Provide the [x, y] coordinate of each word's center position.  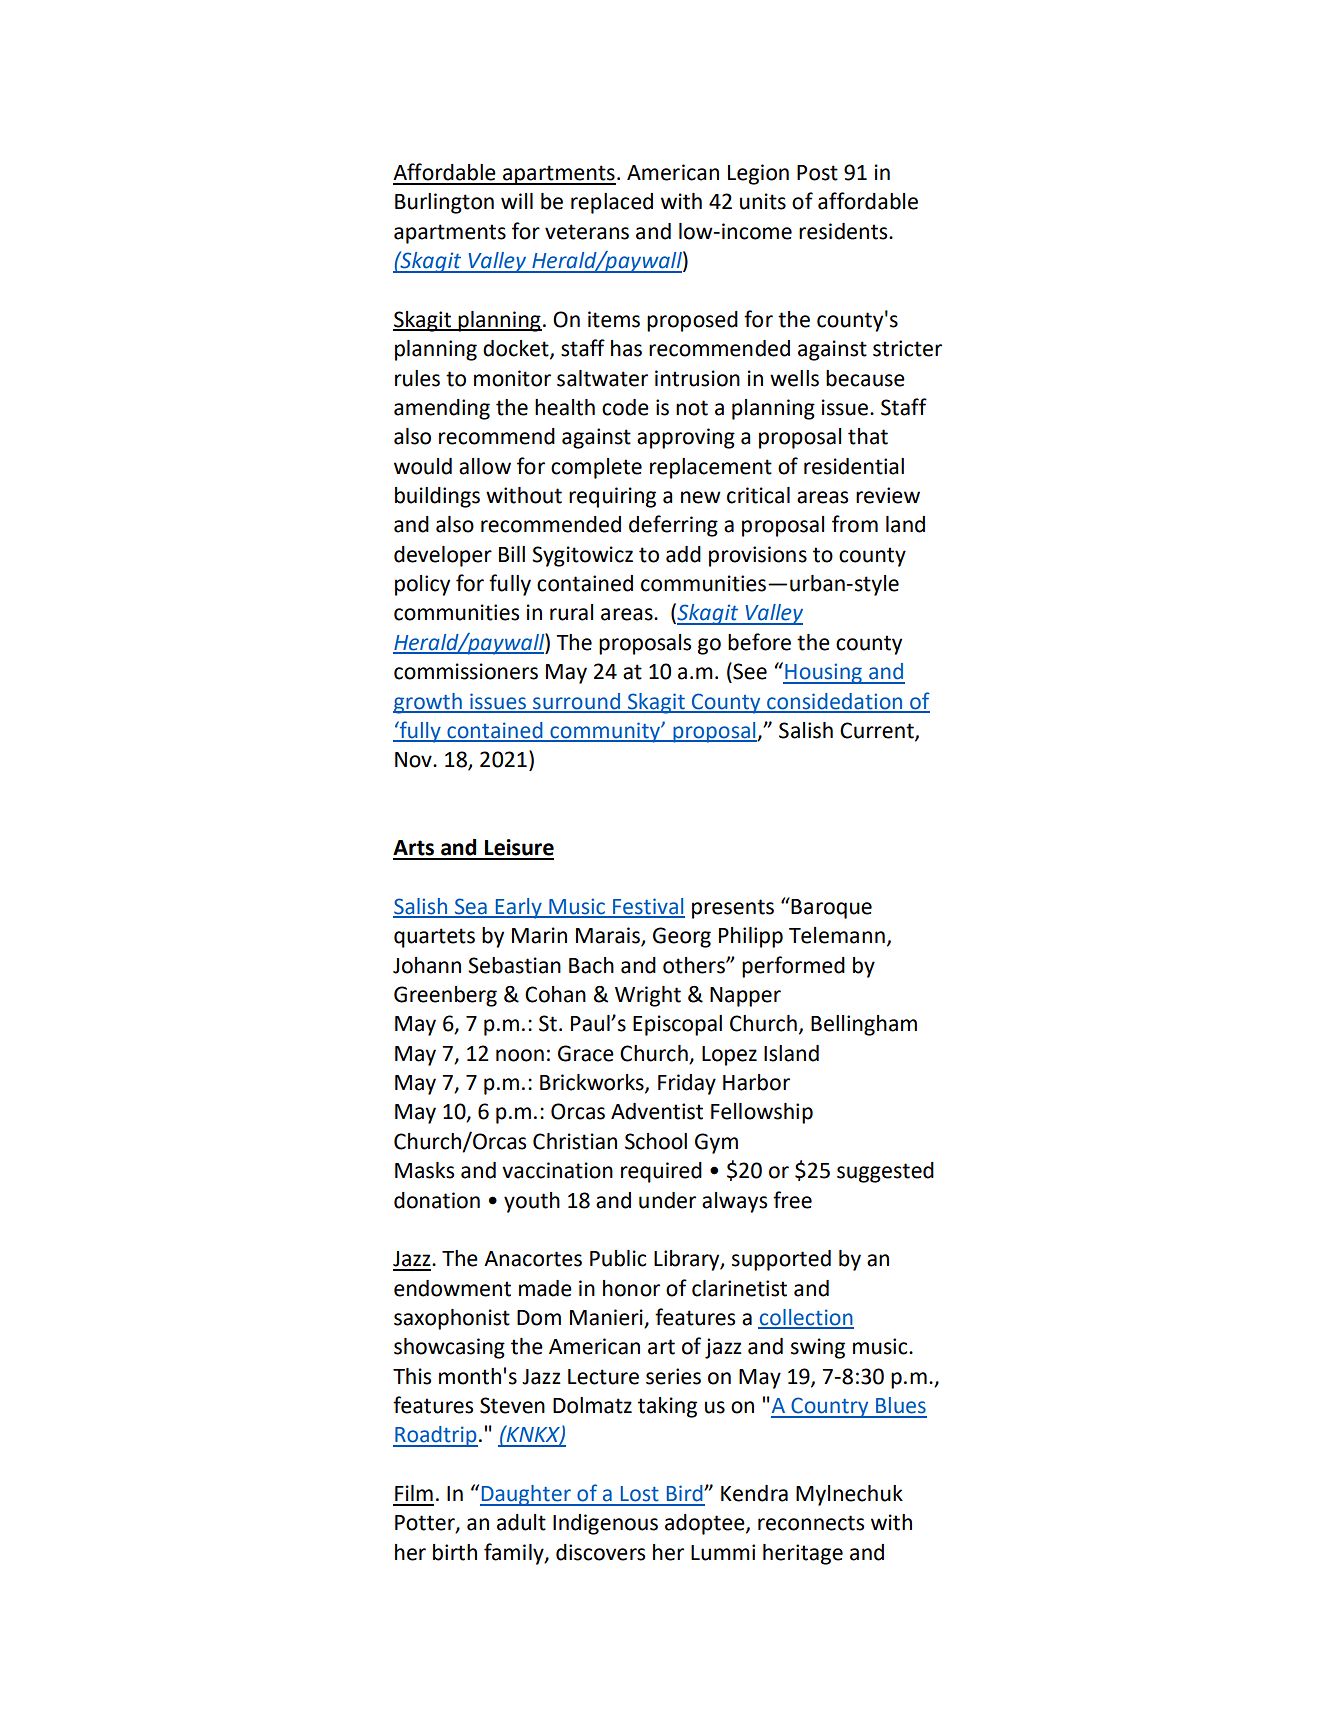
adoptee [706, 1524]
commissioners [466, 671]
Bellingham [864, 1025]
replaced [612, 203]
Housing [823, 673]
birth [455, 1552]
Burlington [444, 203]
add [683, 554]
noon [520, 1055]
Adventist [657, 1111]
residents [844, 231]
